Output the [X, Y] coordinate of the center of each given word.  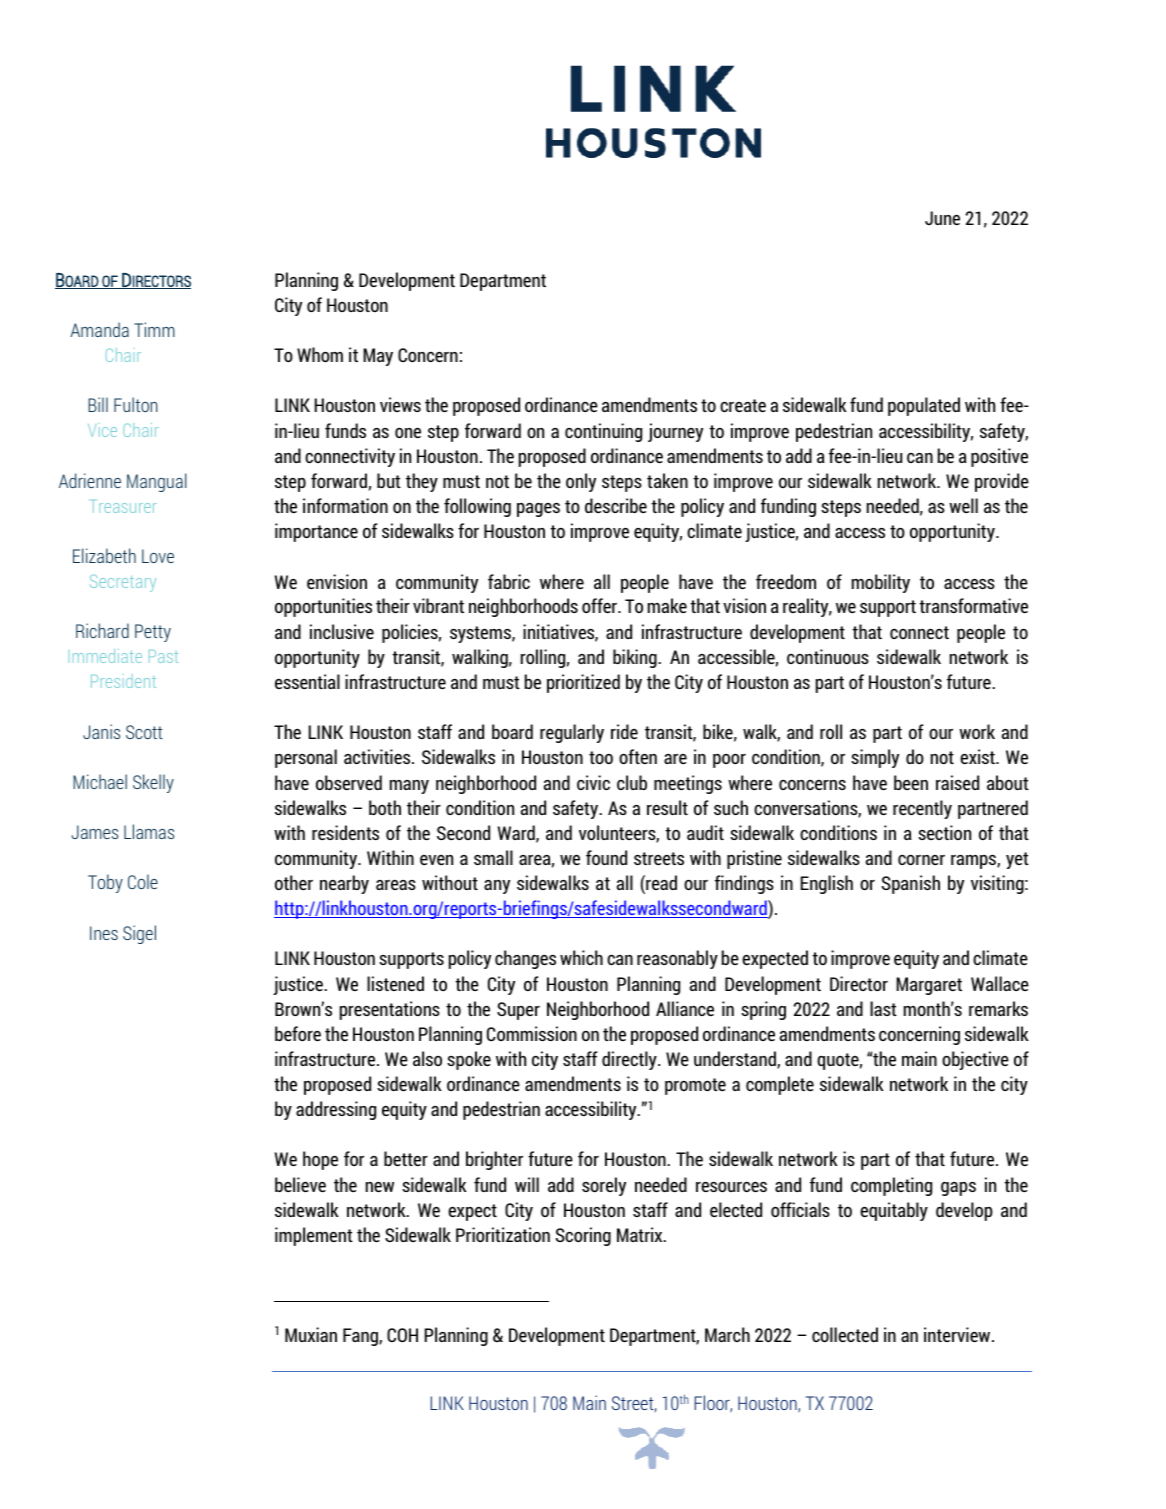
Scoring [583, 1236]
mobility [881, 583]
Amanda [99, 329]
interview [958, 1334]
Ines [104, 933]
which [581, 957]
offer [600, 605]
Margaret [929, 986]
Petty [153, 633]
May [378, 357]
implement [314, 1236]
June [942, 218]
